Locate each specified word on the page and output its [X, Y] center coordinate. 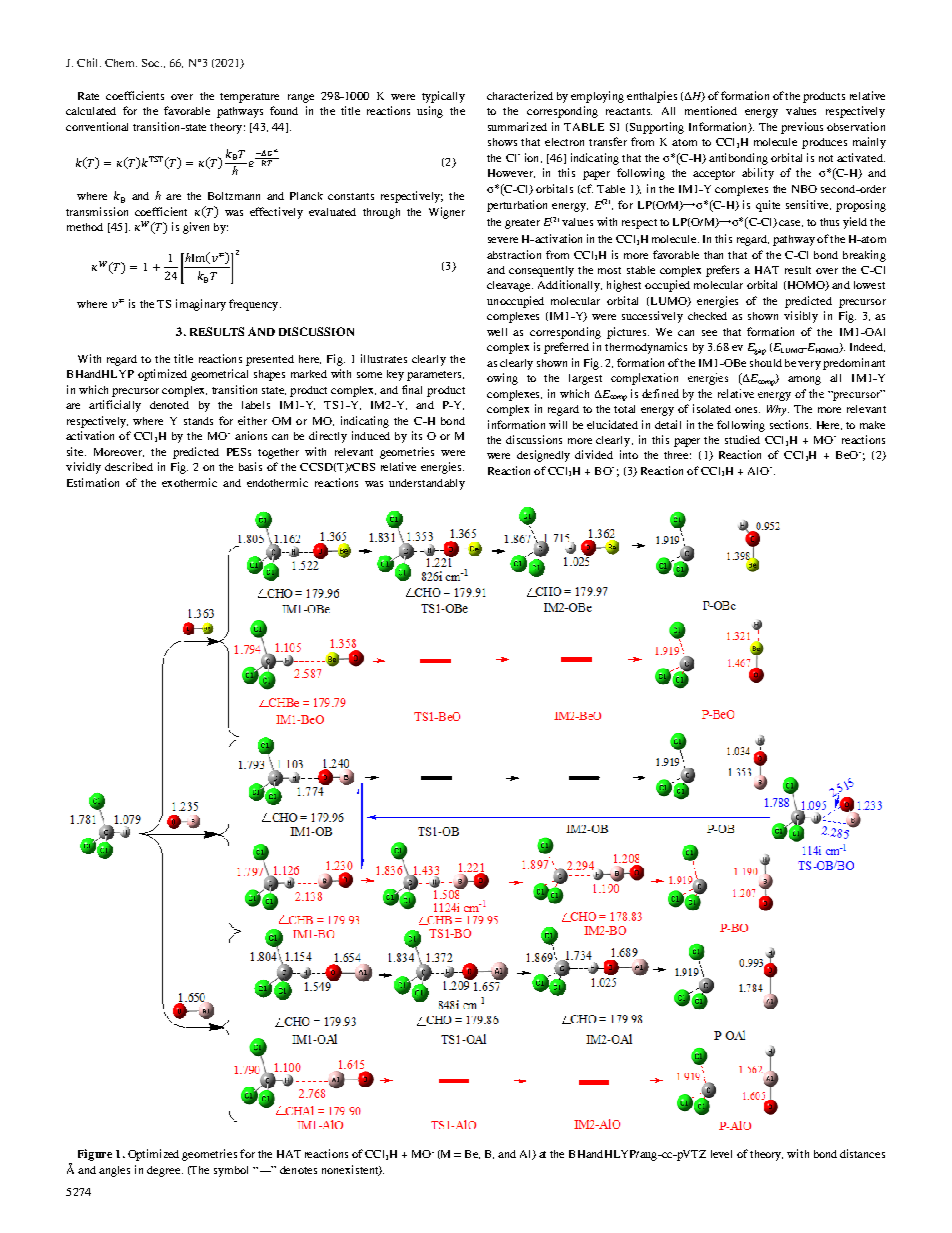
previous [802, 128]
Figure [95, 1155]
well [497, 332]
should [766, 363]
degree [165, 1171]
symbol [231, 1171]
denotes [298, 1170]
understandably [427, 484]
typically [443, 97]
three [677, 455]
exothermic [189, 482]
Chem [121, 63]
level [721, 1154]
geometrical [219, 375]
